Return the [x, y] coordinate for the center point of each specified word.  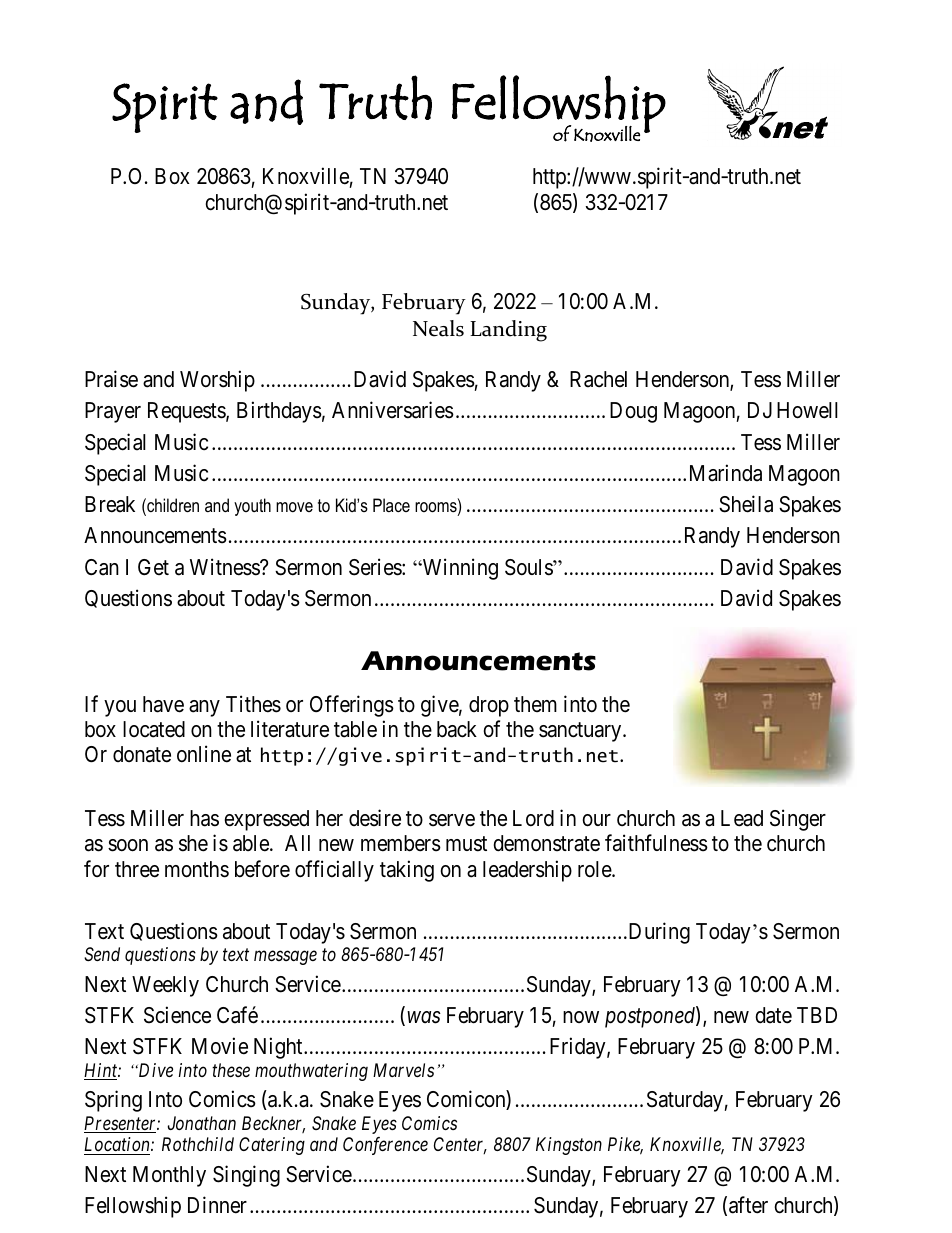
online [204, 754]
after [748, 1205]
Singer [798, 820]
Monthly [169, 1176]
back [457, 729]
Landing [508, 331]
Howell [807, 410]
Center [460, 1145]
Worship [217, 381]
